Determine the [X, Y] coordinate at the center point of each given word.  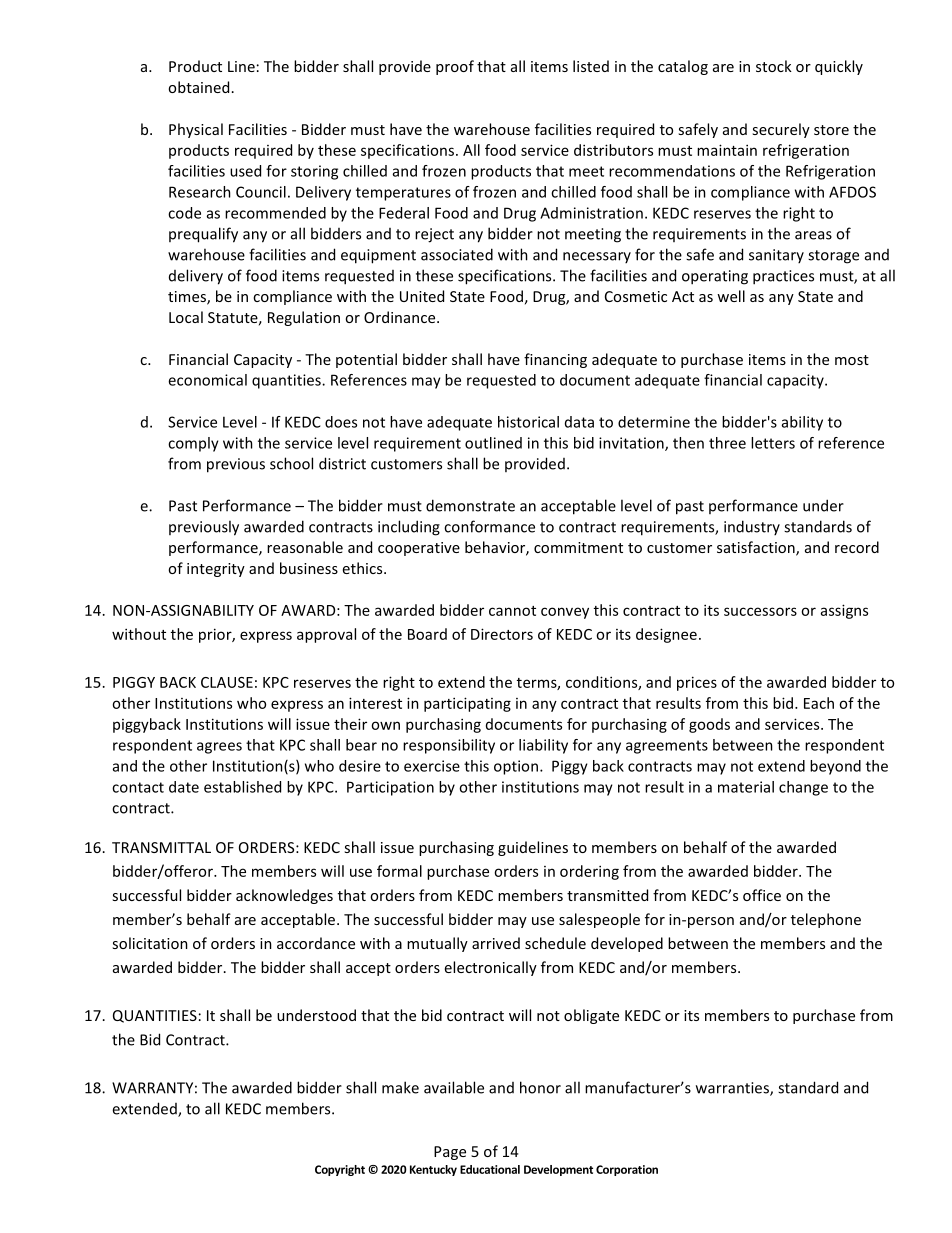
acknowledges [284, 896]
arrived [496, 943]
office [762, 895]
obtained [198, 87]
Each [819, 703]
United [422, 296]
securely [781, 130]
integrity [216, 570]
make [400, 1087]
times [188, 298]
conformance [489, 526]
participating [467, 704]
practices [783, 277]
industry [752, 527]
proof [455, 67]
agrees [219, 748]
